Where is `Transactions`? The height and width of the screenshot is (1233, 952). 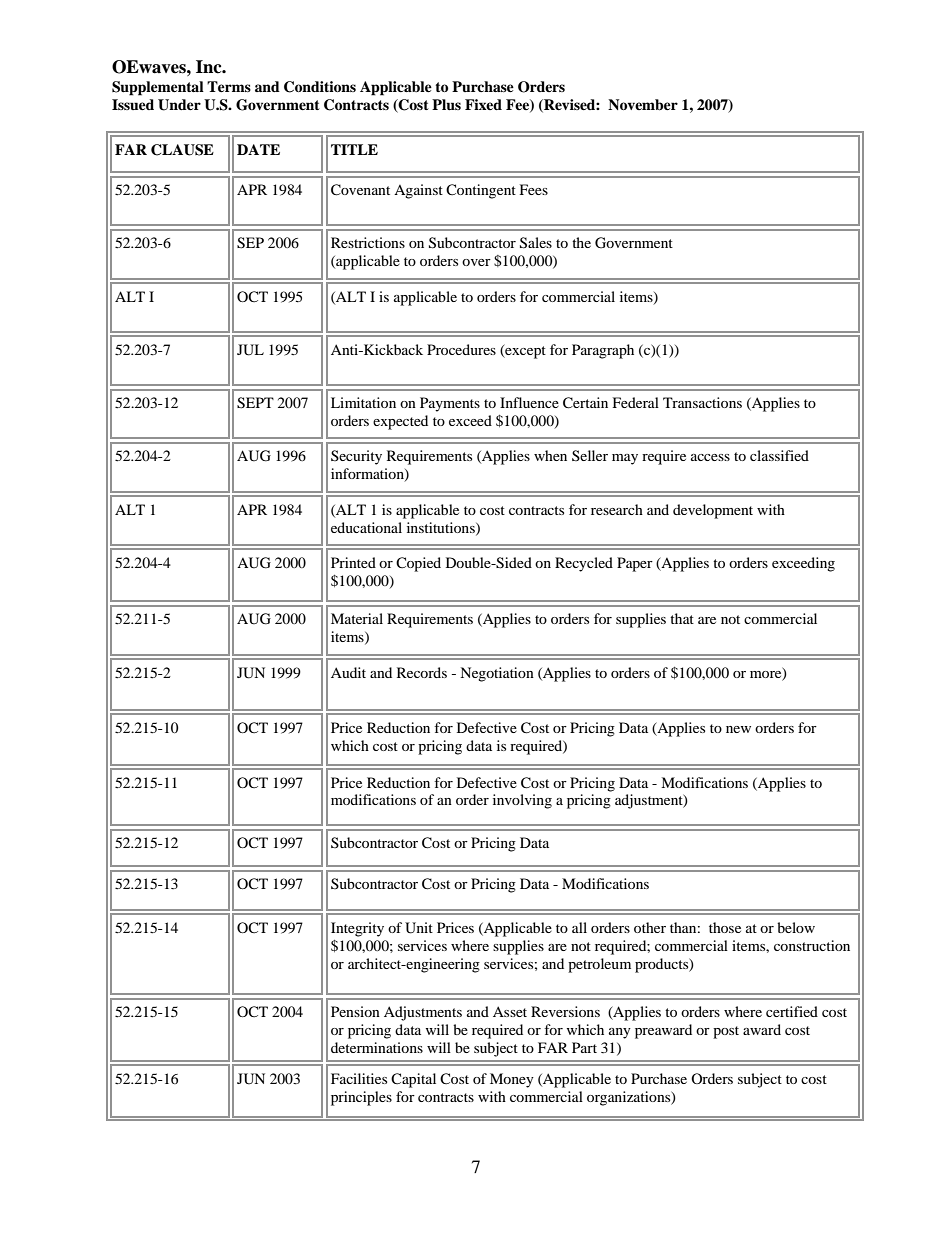
Transactions is located at coordinates (702, 402).
